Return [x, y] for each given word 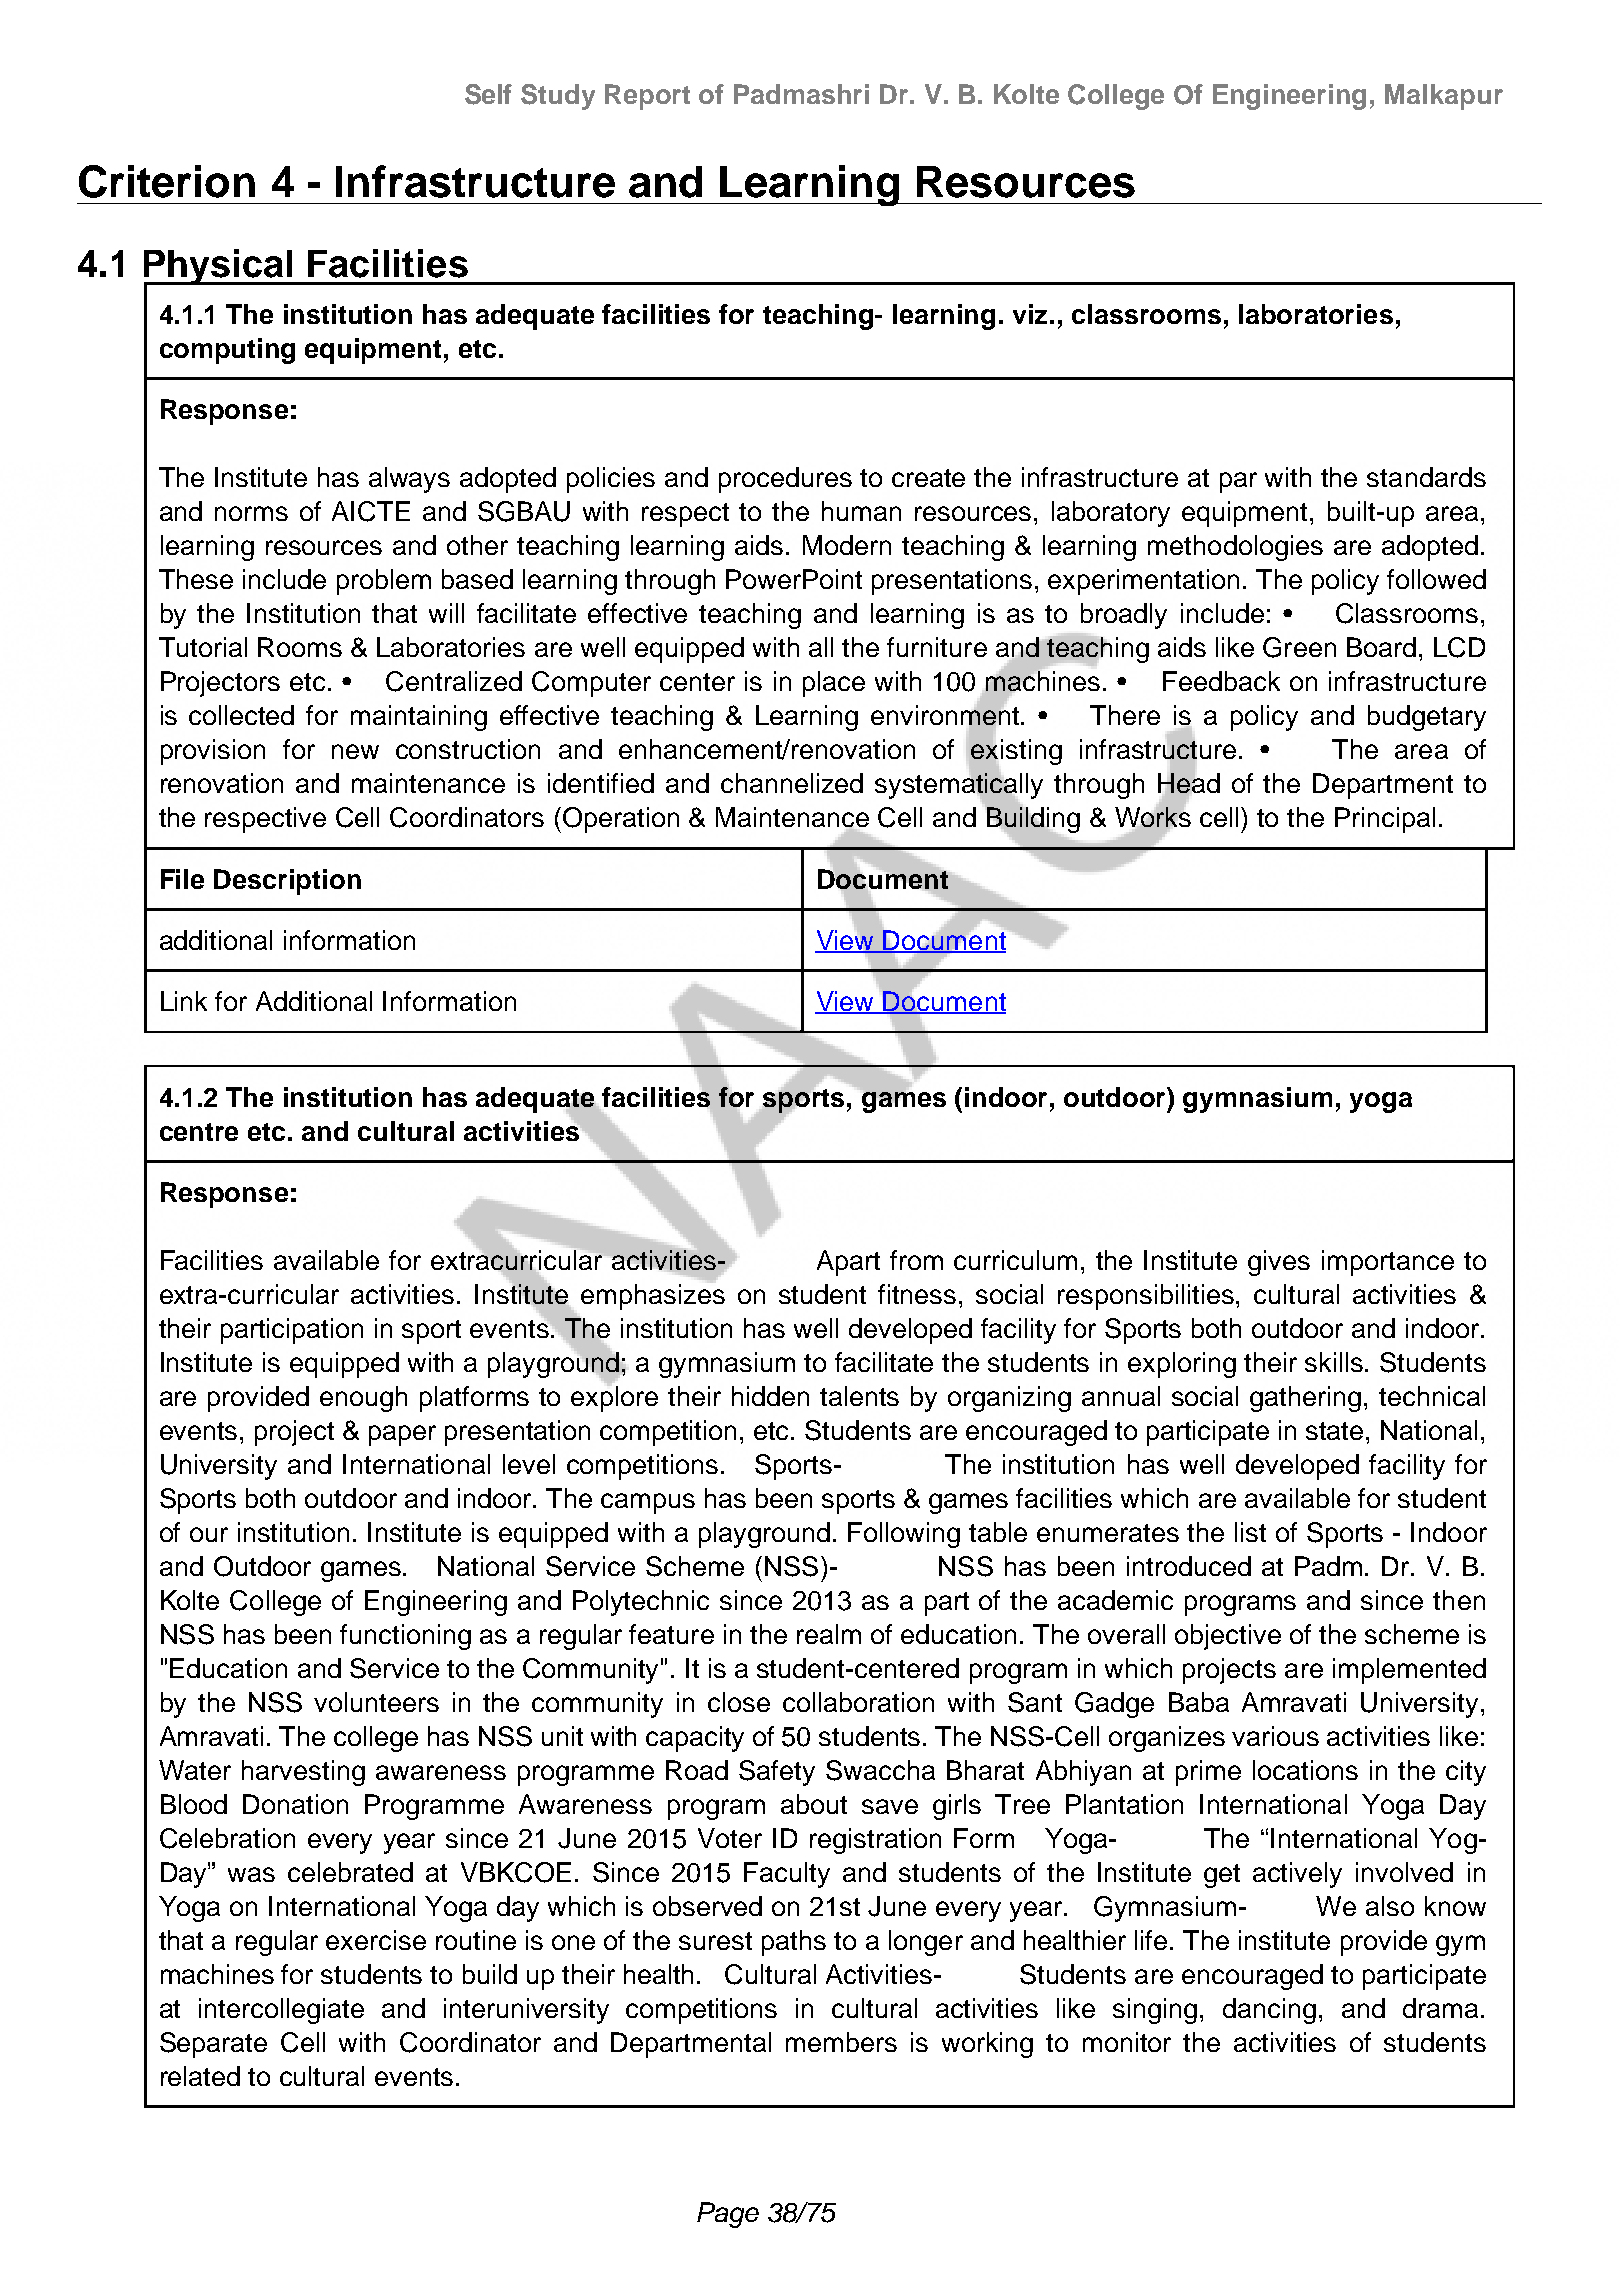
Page [728, 2215]
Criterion [167, 181]
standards [1426, 477]
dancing [1269, 2011]
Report [647, 97]
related [200, 2076]
